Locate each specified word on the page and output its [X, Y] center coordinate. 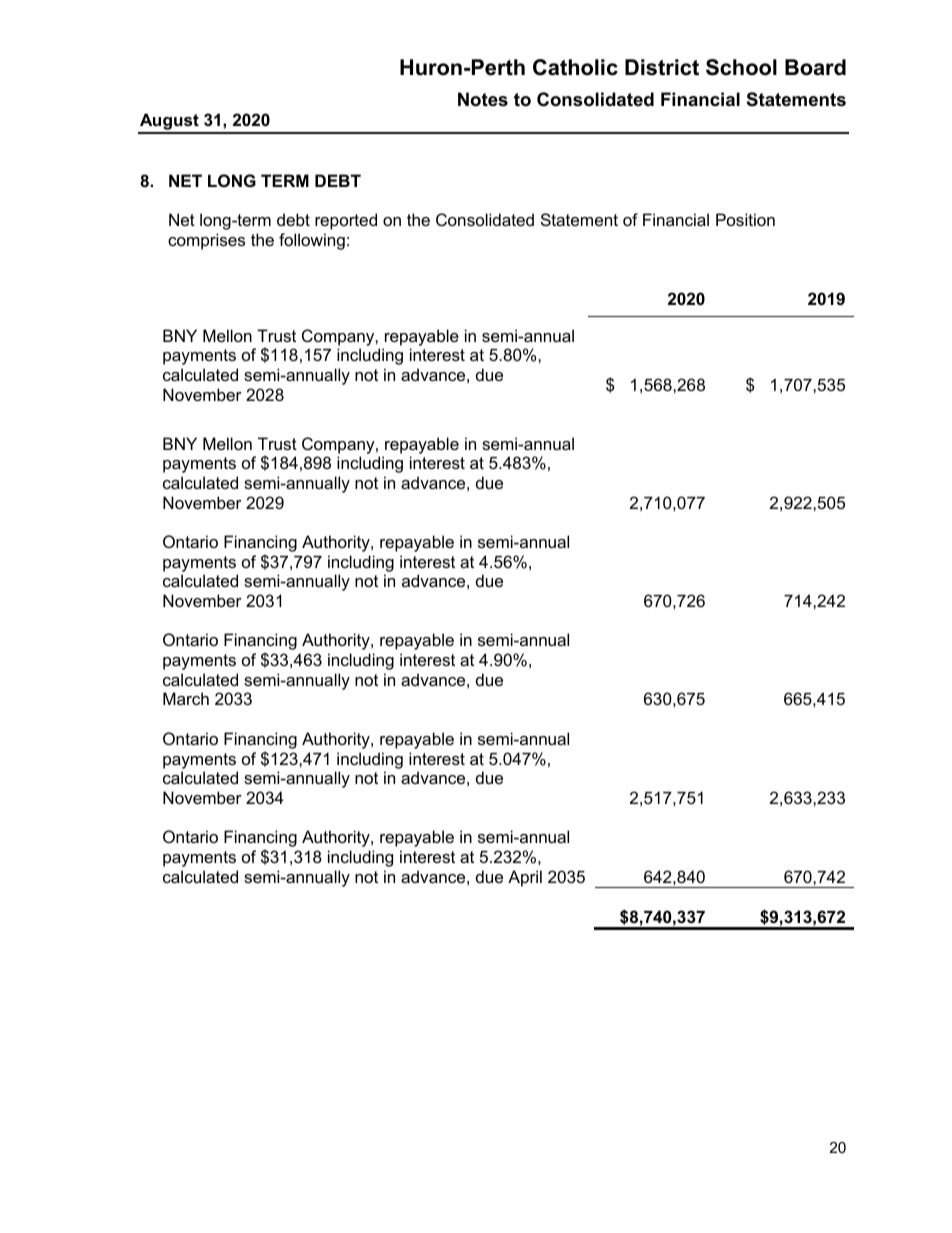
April [525, 878]
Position [745, 219]
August [169, 123]
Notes [483, 99]
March [186, 698]
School [741, 67]
